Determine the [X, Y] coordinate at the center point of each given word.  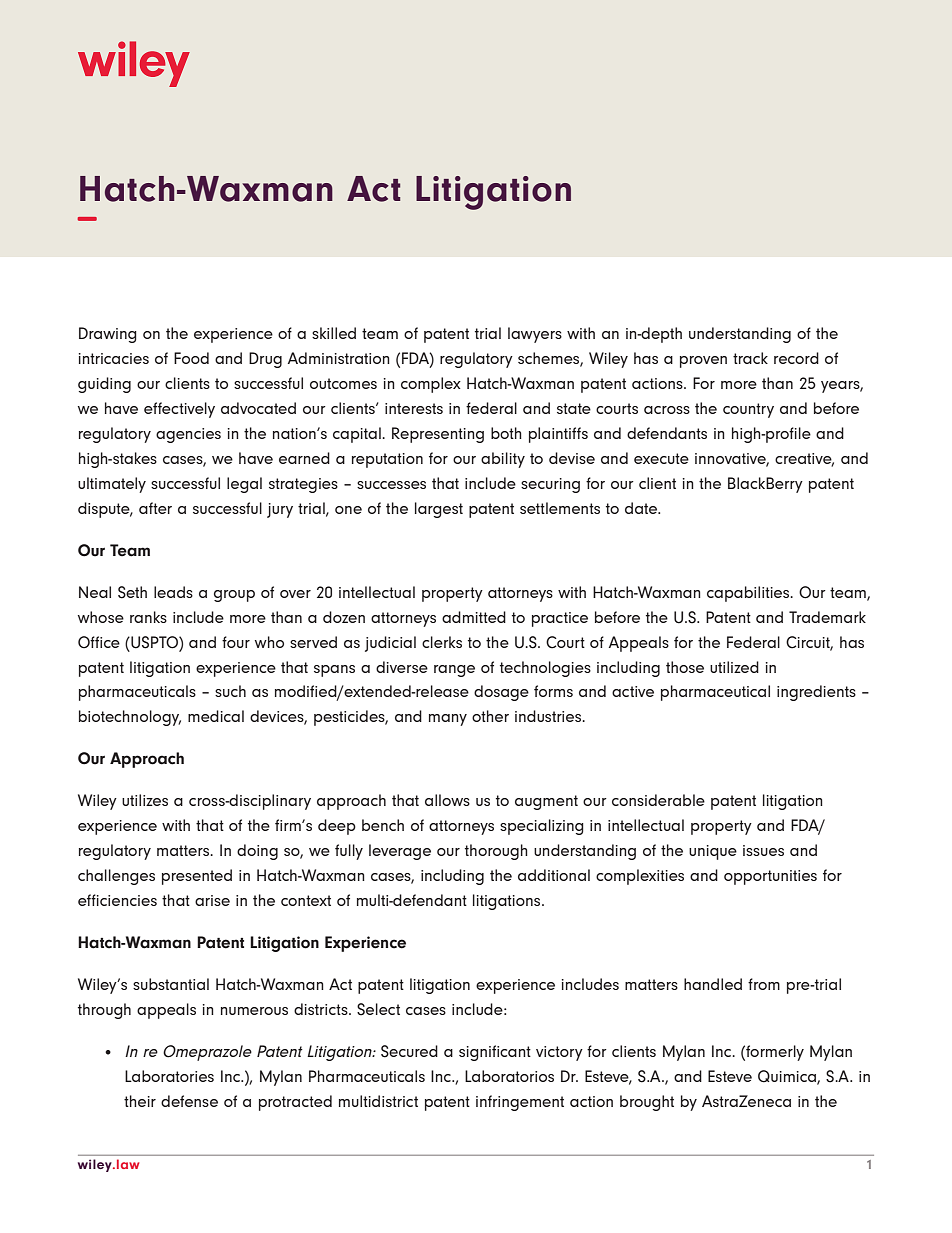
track [750, 358]
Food [191, 358]
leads [173, 592]
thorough [496, 852]
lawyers [535, 335]
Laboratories [169, 1076]
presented [197, 877]
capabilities [749, 594]
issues [763, 850]
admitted [474, 617]
